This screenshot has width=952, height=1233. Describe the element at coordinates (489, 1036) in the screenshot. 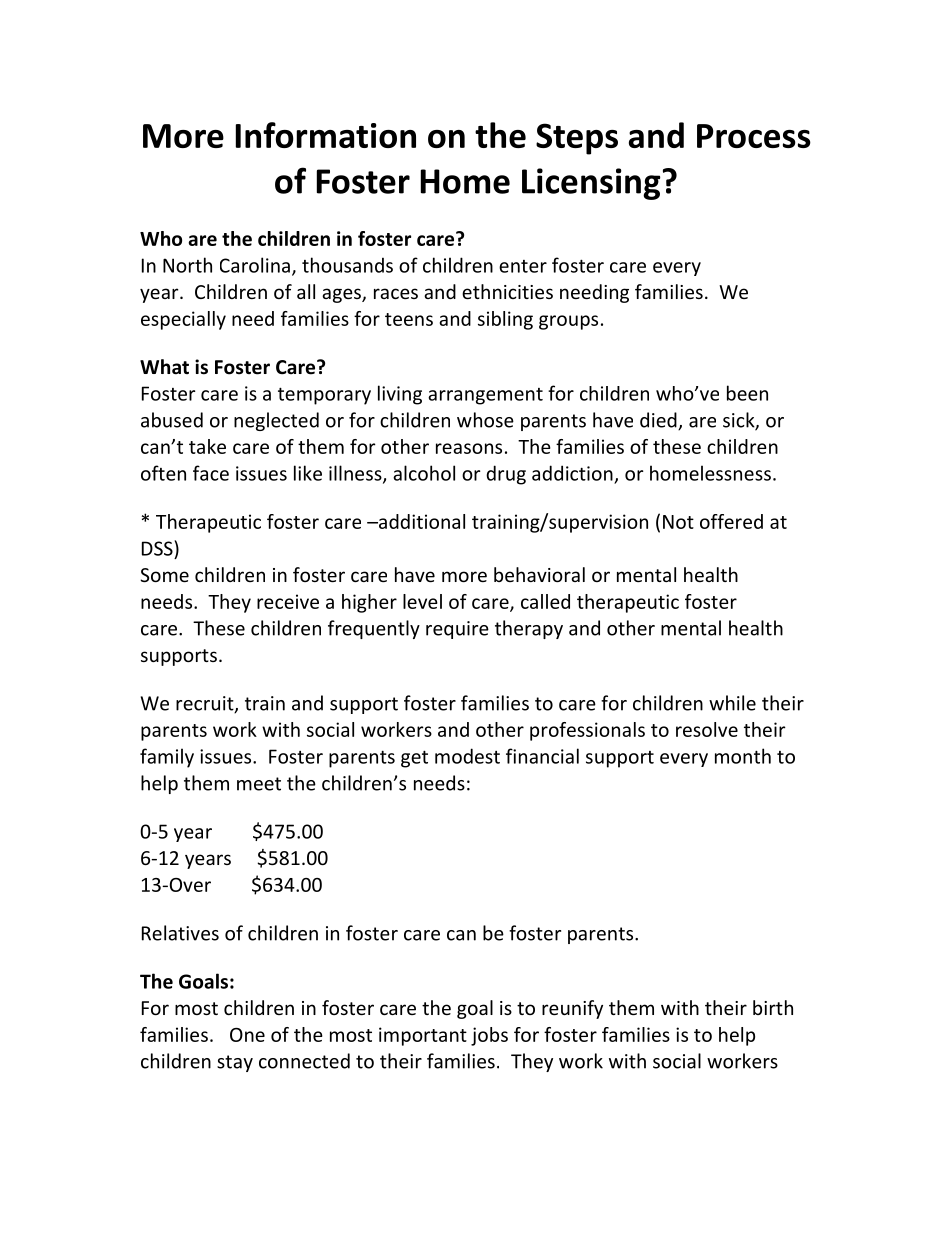

I see `jobs` at that location.
